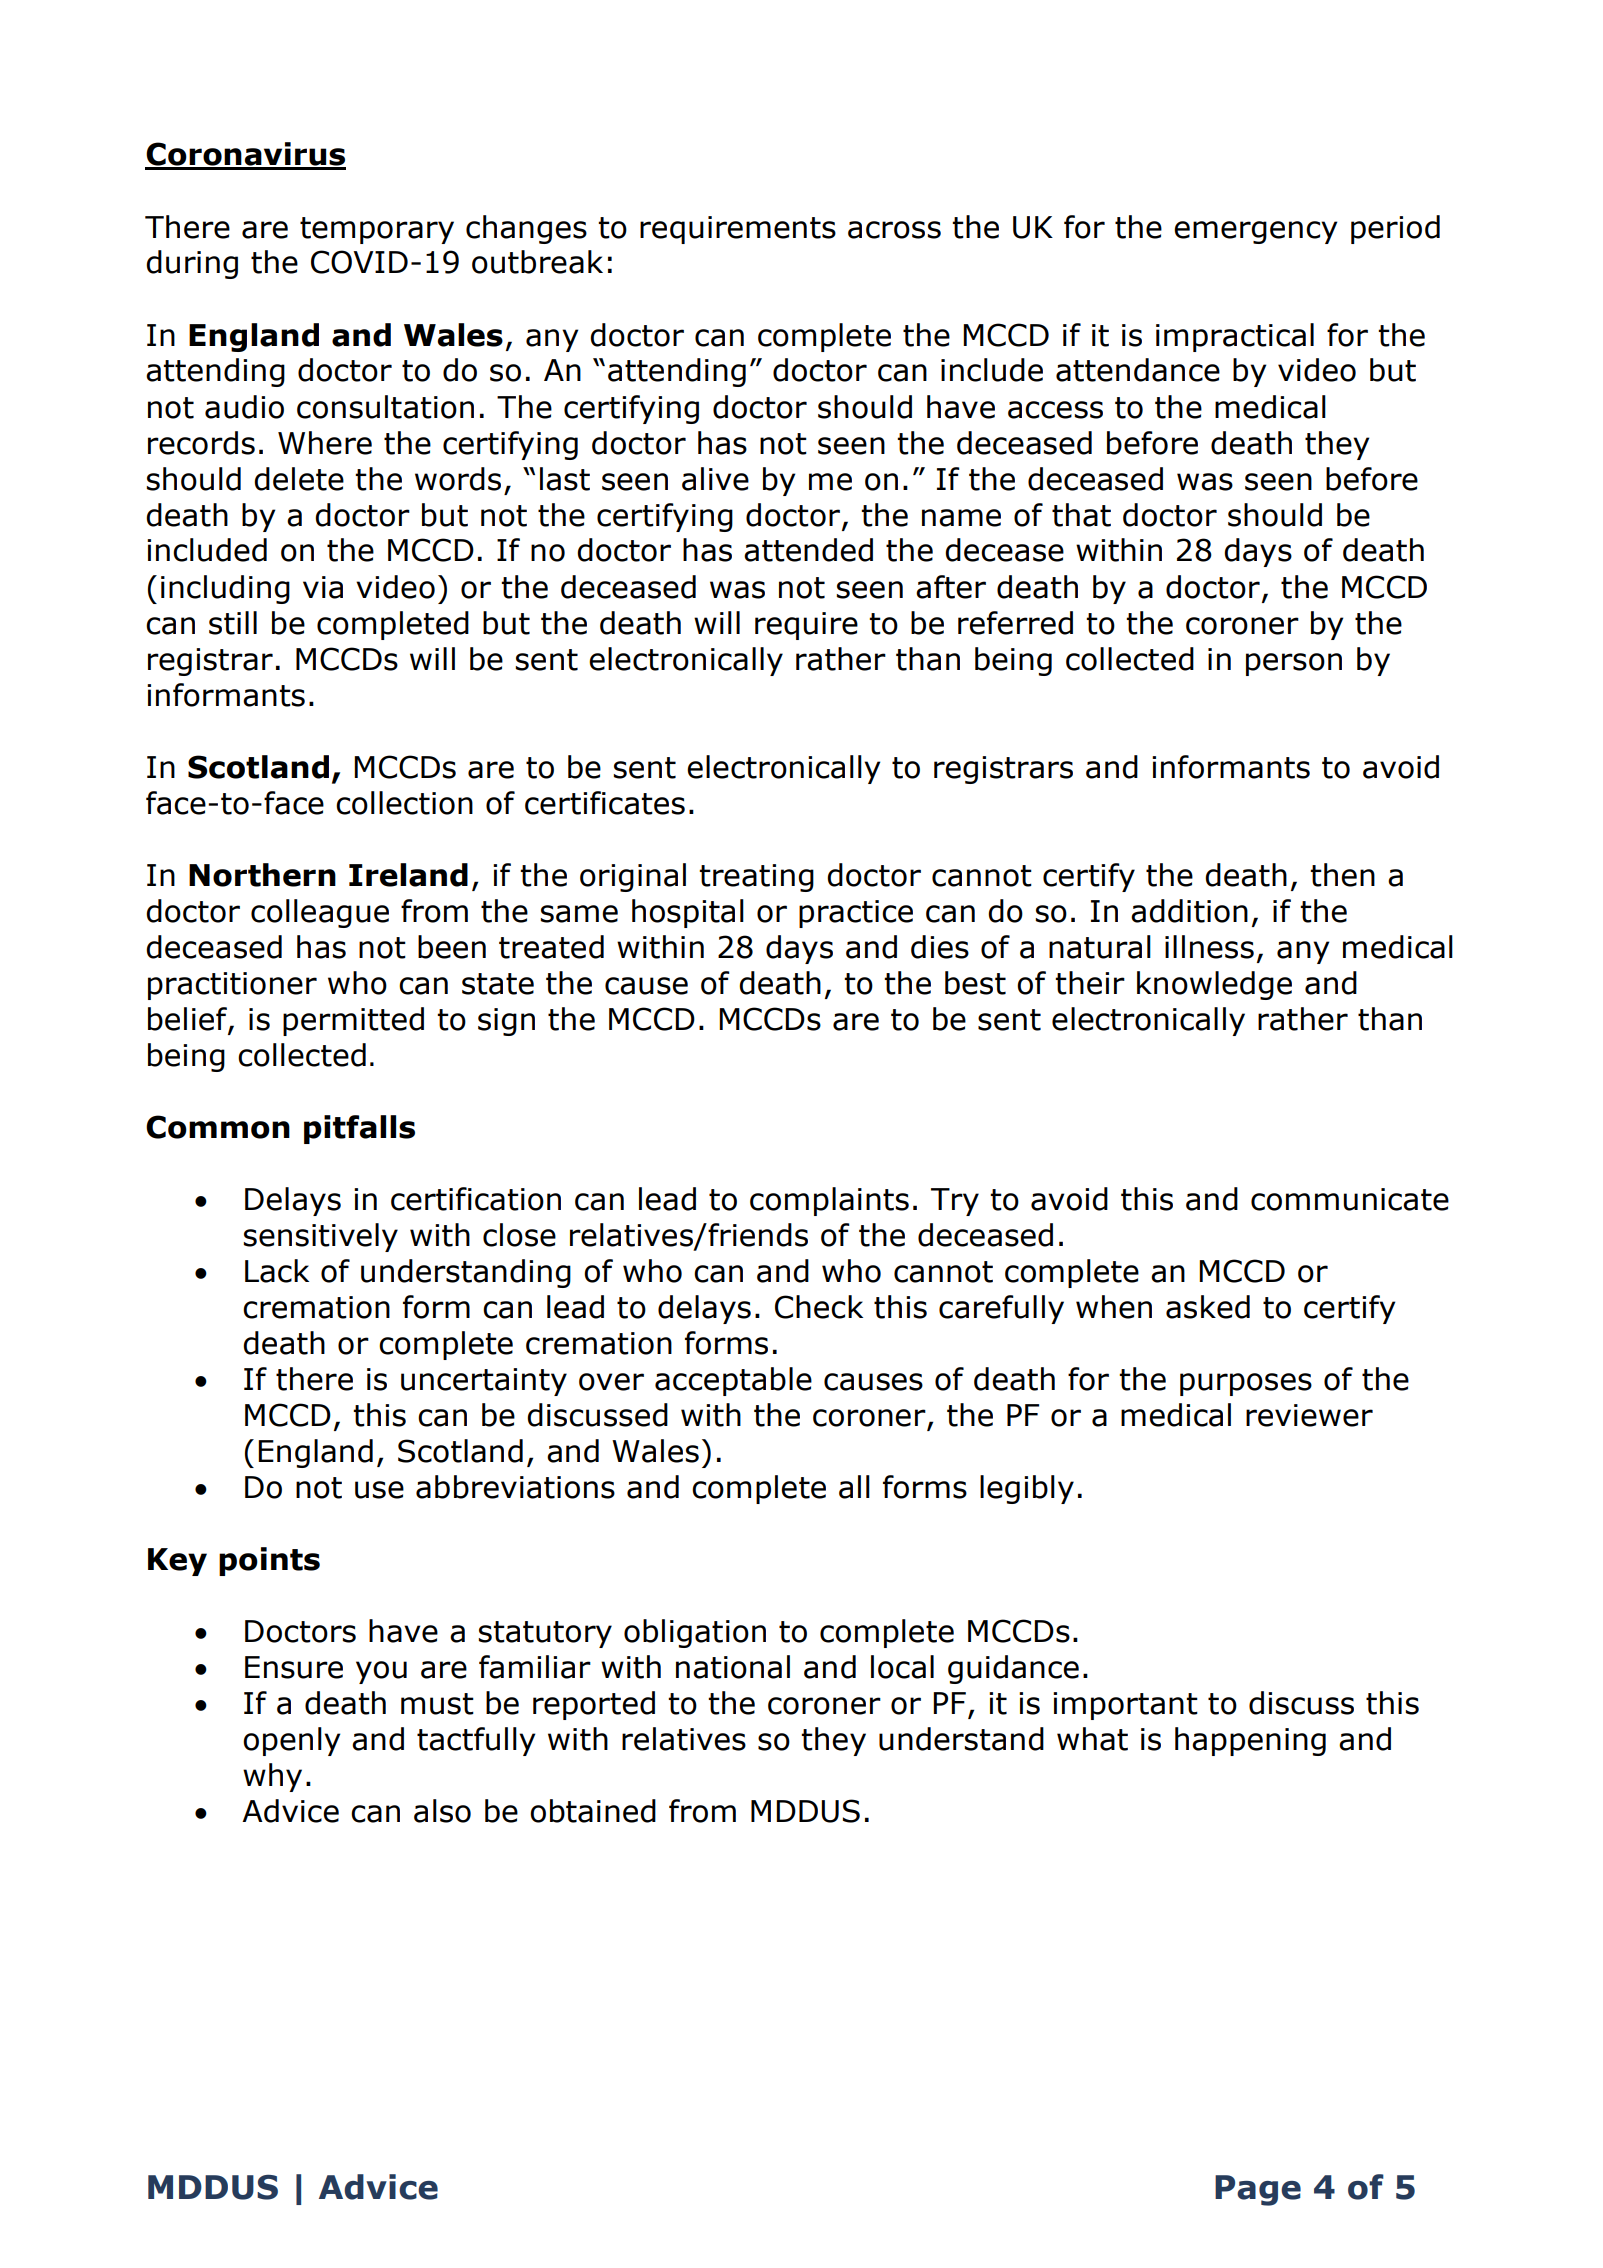 The height and width of the screenshot is (2268, 1603). What do you see at coordinates (1189, 911) in the screenshot?
I see `addition` at bounding box center [1189, 911].
